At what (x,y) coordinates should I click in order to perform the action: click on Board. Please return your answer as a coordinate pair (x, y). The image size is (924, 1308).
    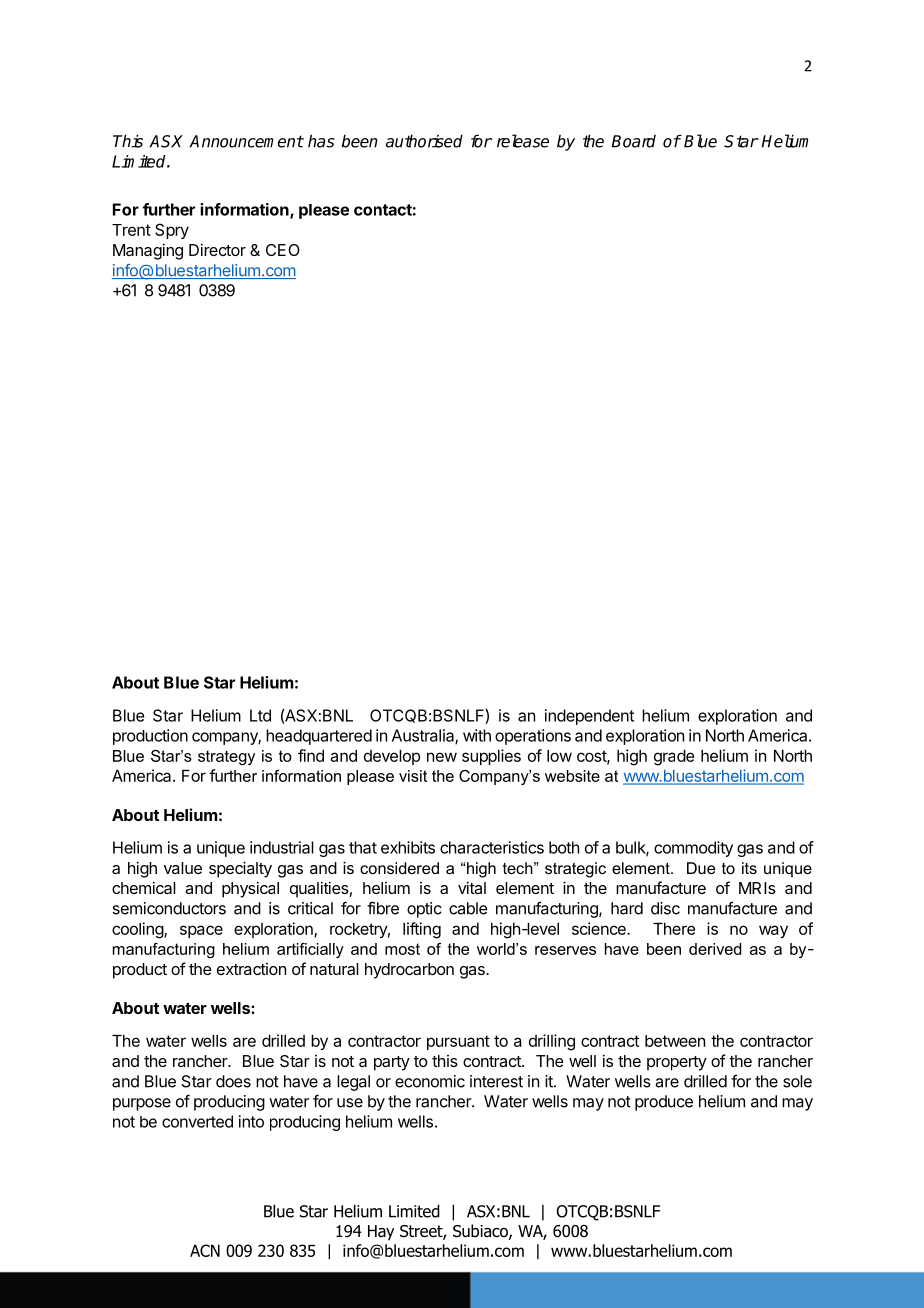
    Looking at the image, I should click on (634, 141).
